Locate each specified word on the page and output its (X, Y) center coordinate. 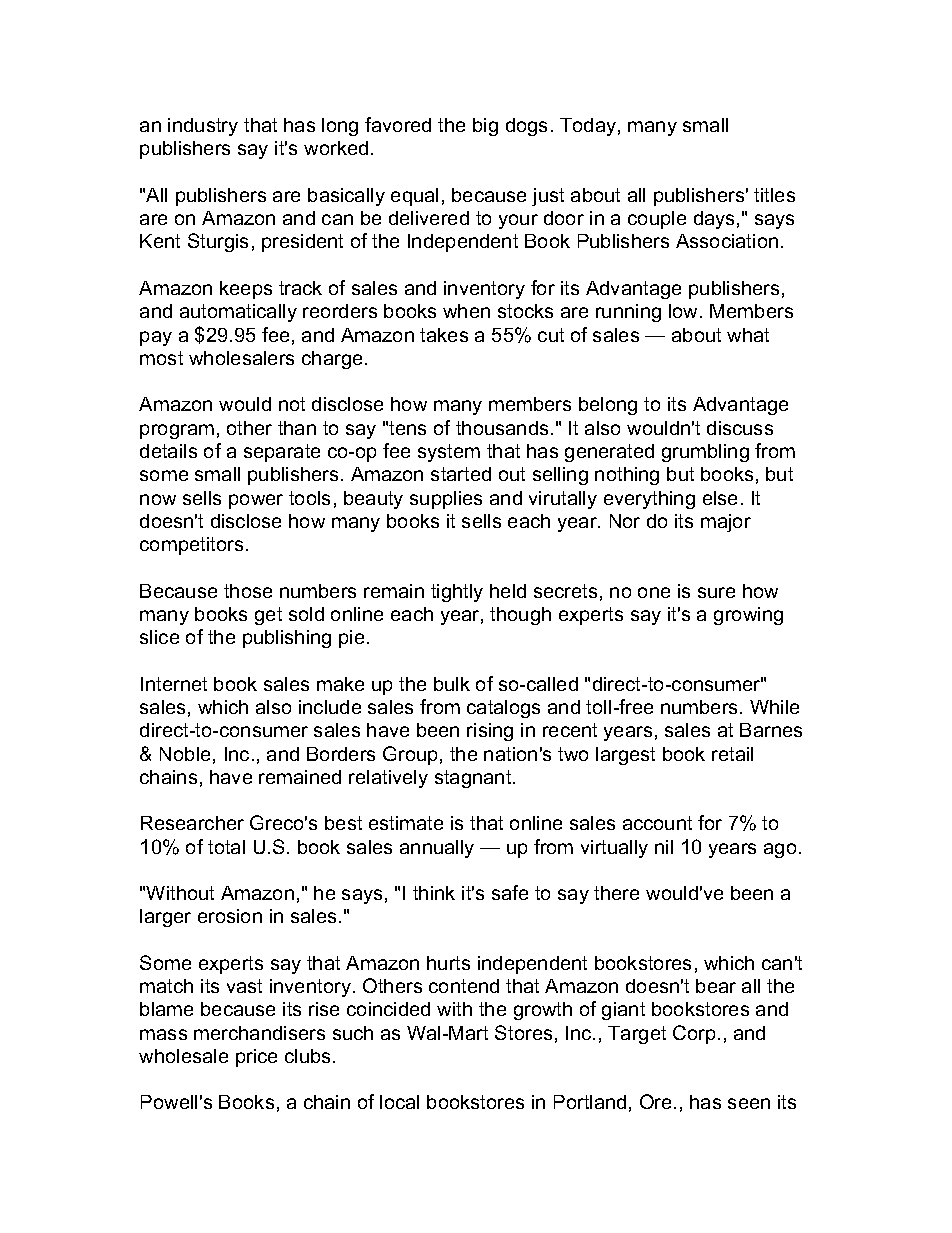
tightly (457, 593)
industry (203, 127)
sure (716, 592)
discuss (740, 428)
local (399, 1102)
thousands (502, 428)
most (161, 358)
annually (437, 849)
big (485, 127)
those (248, 591)
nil (664, 847)
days (714, 220)
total (226, 847)
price (256, 1058)
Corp (694, 1034)
